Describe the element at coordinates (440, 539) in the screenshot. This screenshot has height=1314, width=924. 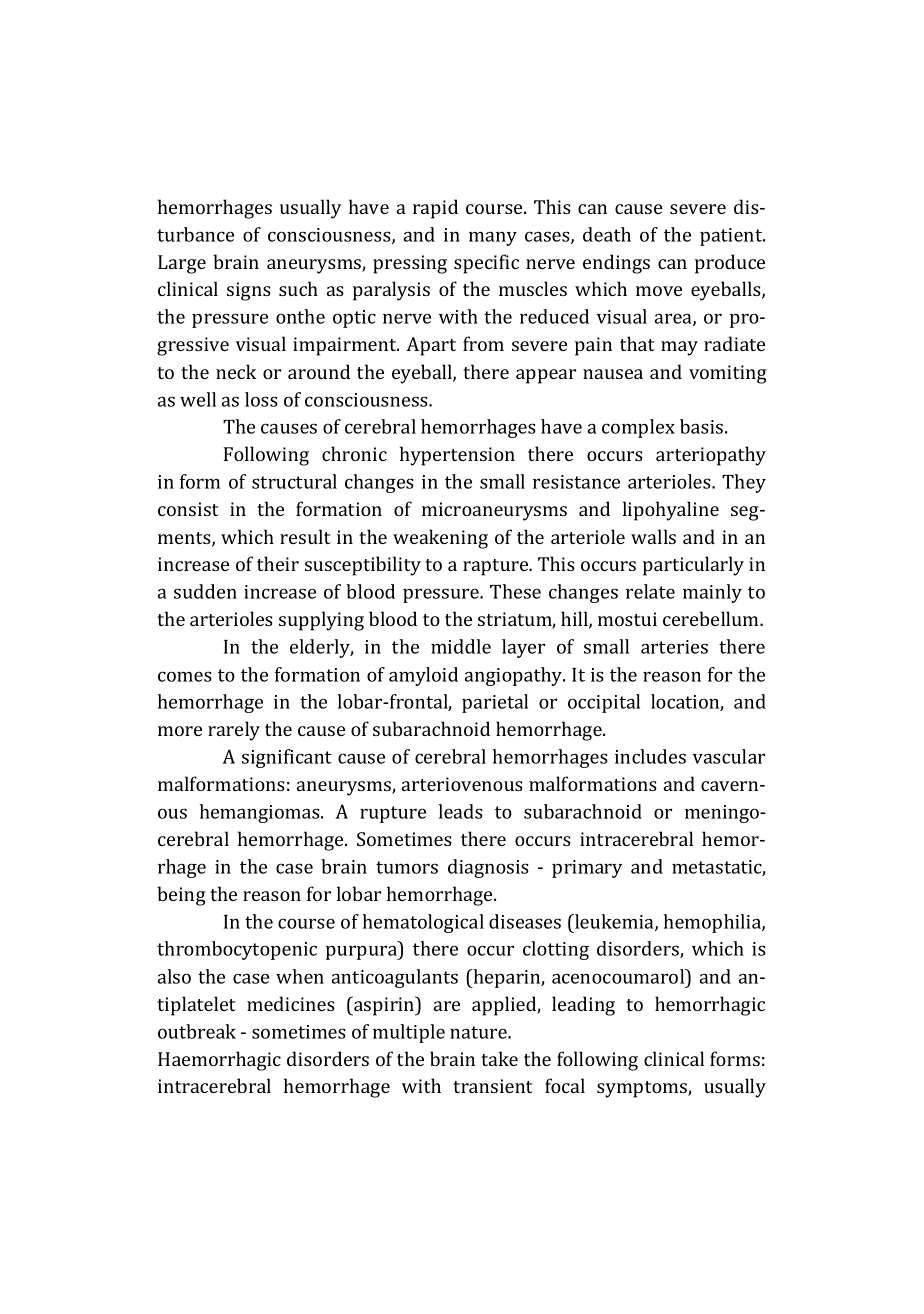
I see `weakening` at that location.
